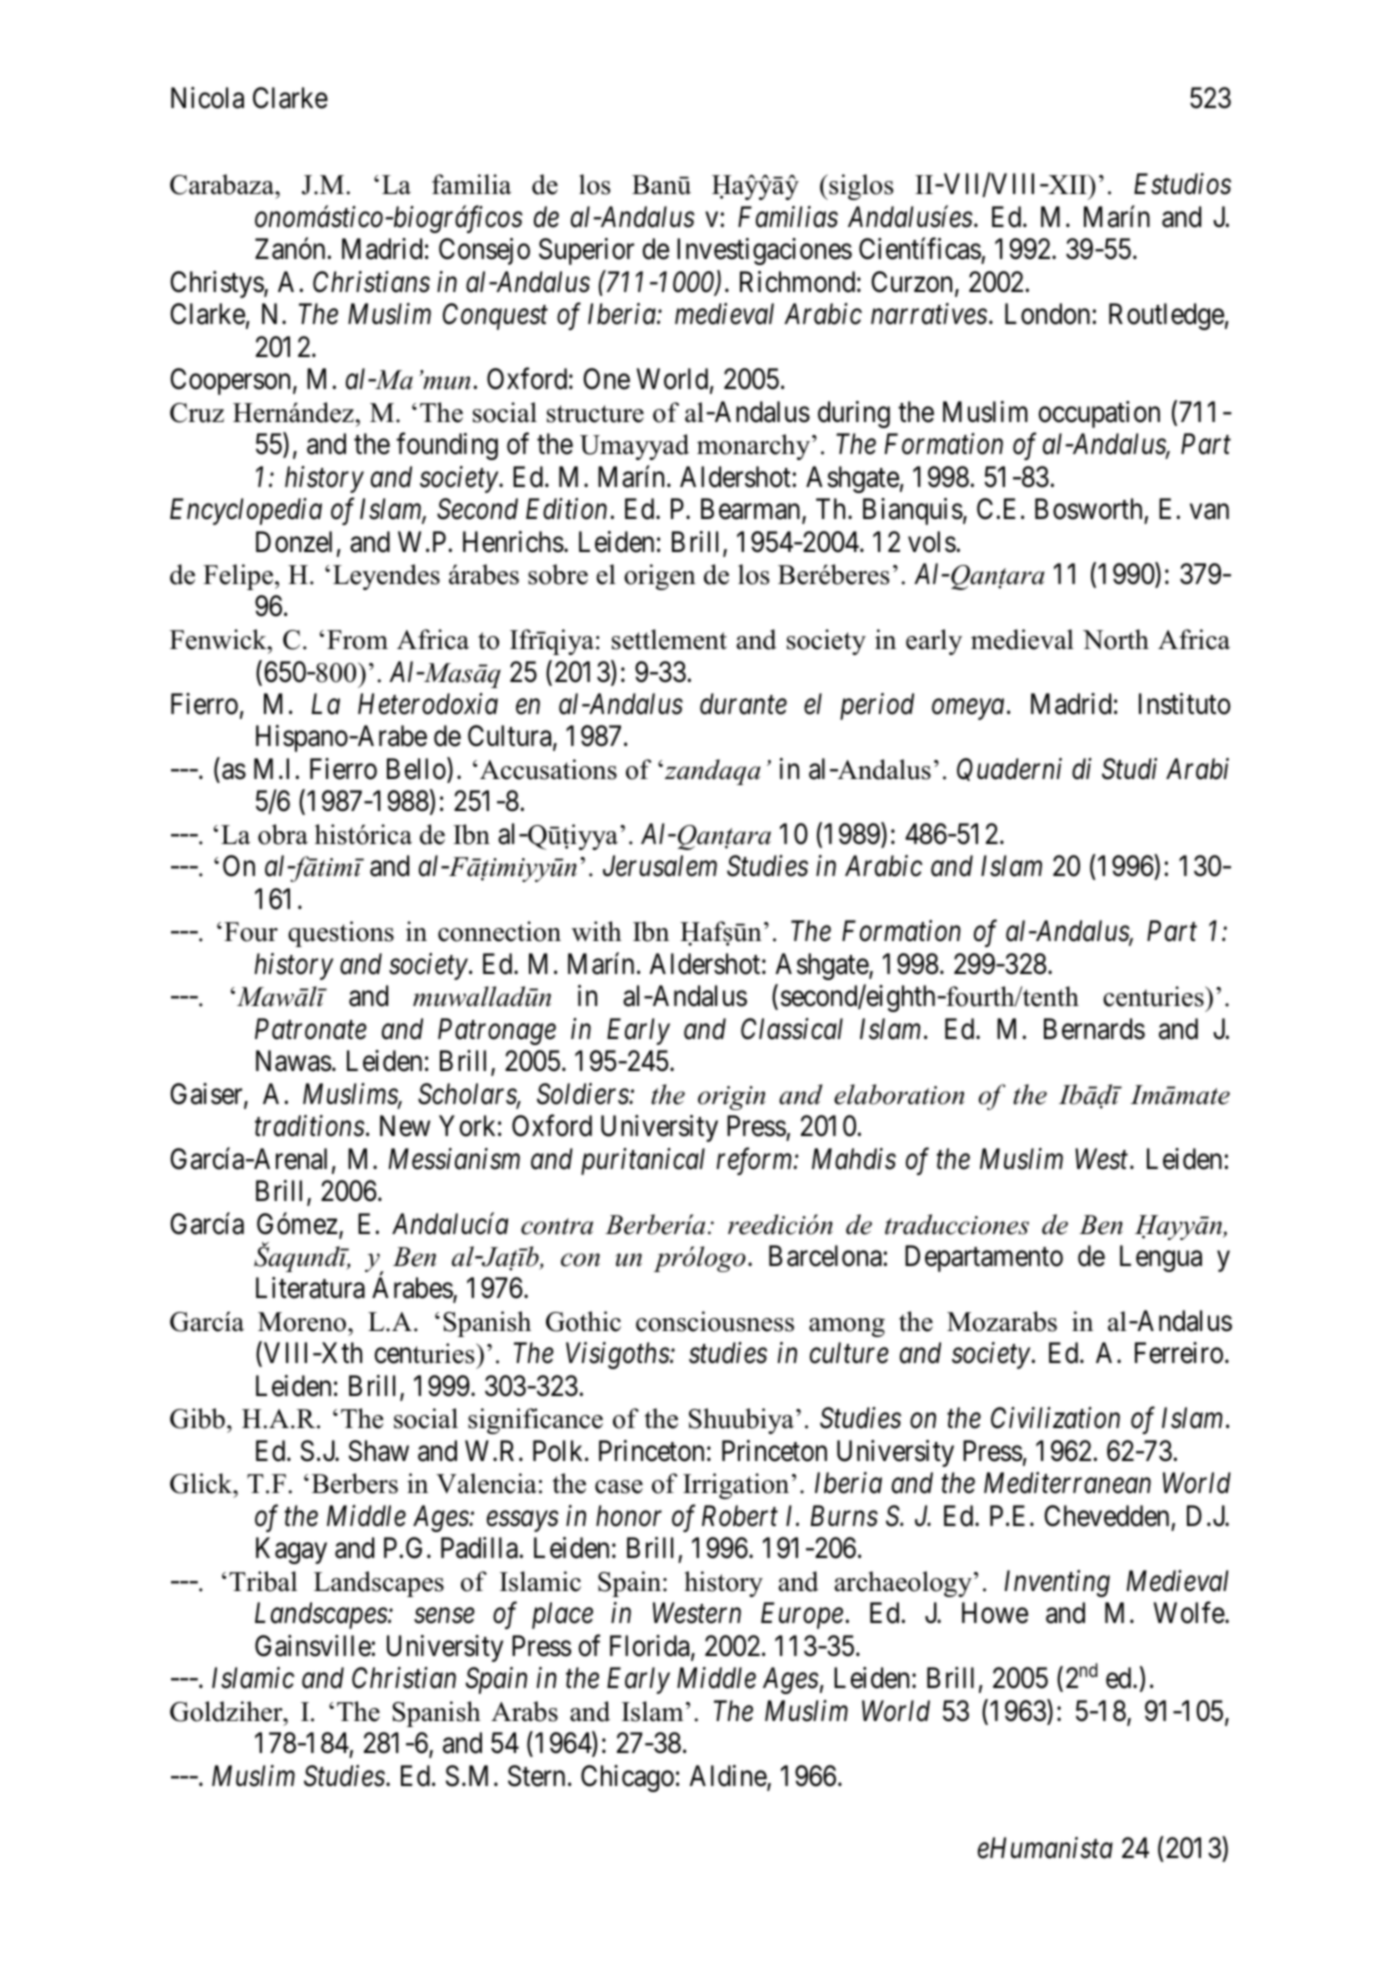 The height and width of the screenshot is (1981, 1400). Describe the element at coordinates (756, 1161) in the screenshot. I see `reform` at that location.
